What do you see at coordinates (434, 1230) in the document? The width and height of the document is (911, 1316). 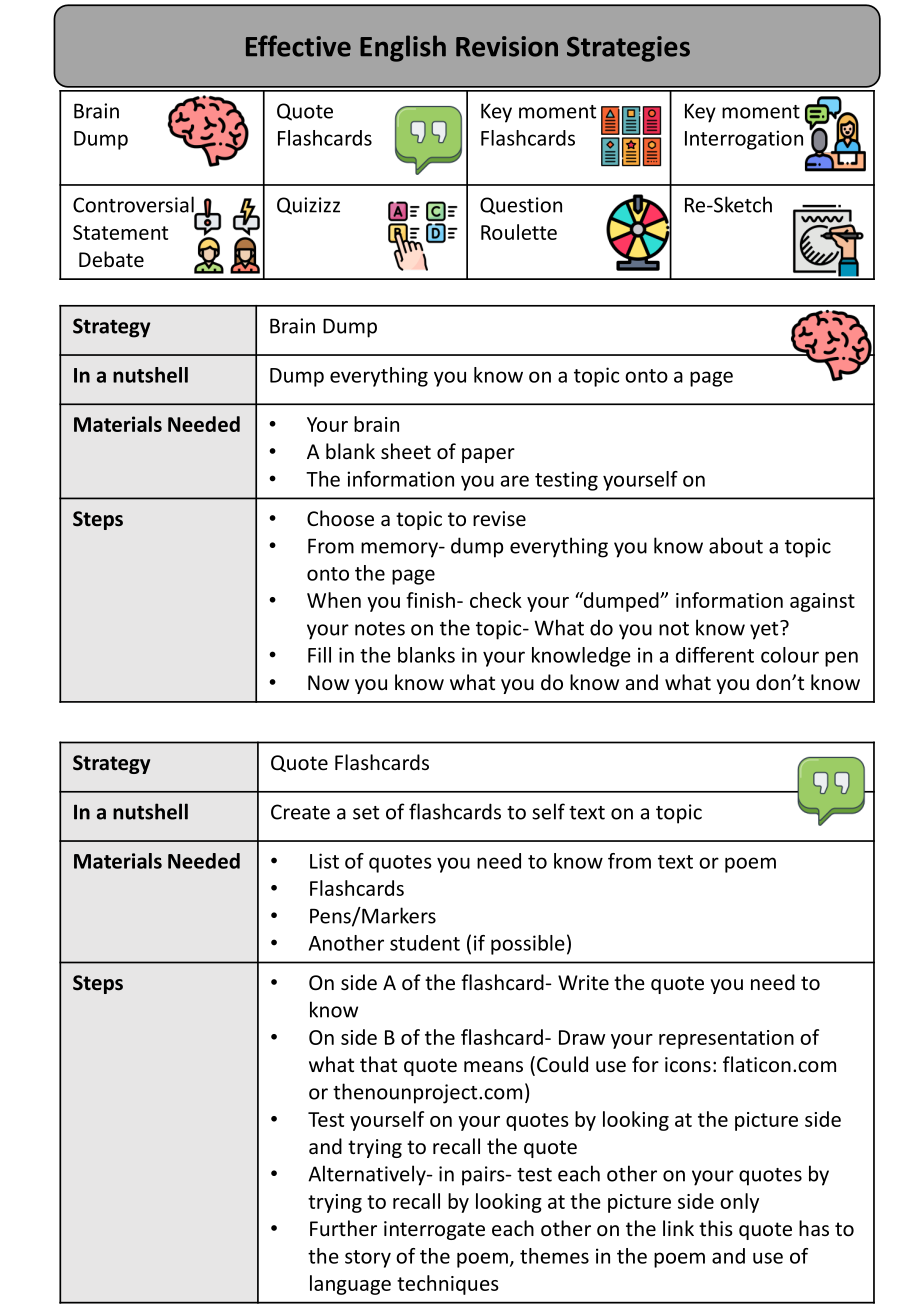 I see `interrogate` at bounding box center [434, 1230].
